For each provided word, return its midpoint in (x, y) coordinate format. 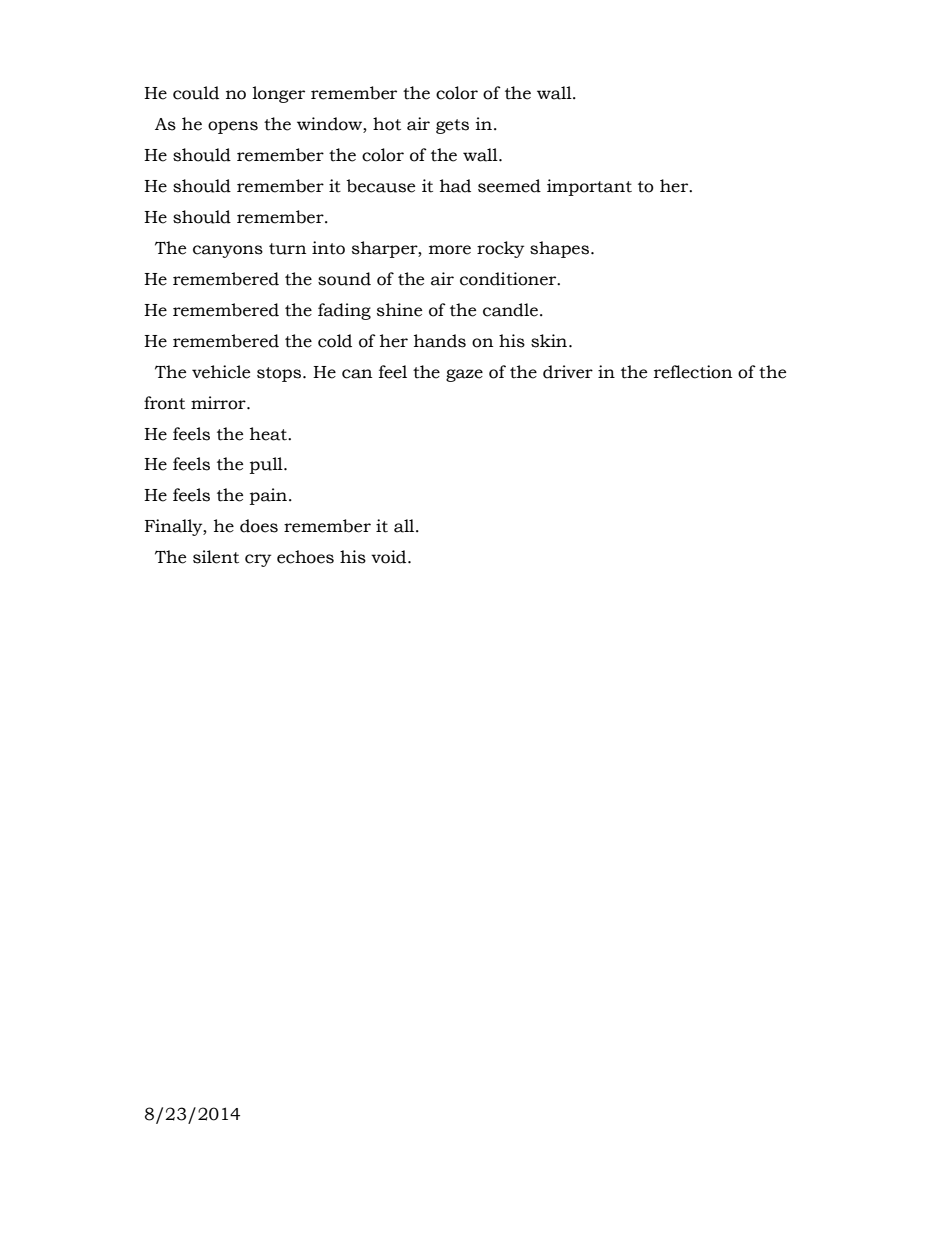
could (196, 93)
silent (216, 557)
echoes (305, 557)
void (390, 557)
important (589, 187)
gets (452, 126)
